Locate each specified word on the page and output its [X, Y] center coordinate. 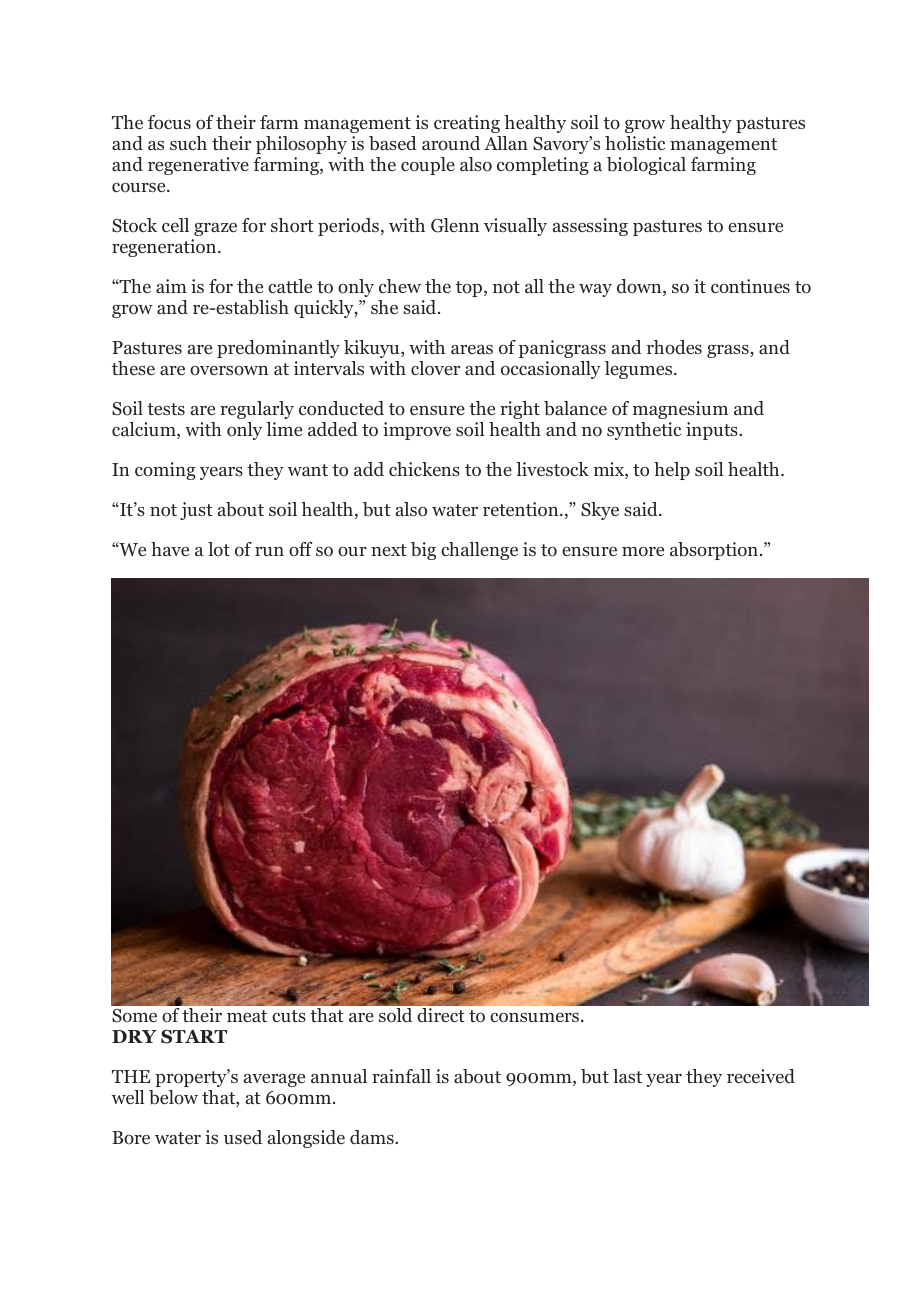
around [451, 143]
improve [417, 431]
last [627, 1076]
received [761, 1076]
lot [219, 549]
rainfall [401, 1076]
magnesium [680, 410]
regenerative [198, 166]
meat [247, 1016]
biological [646, 166]
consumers [536, 1018]
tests [166, 409]
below [173, 1097]
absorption [714, 551]
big [423, 551]
